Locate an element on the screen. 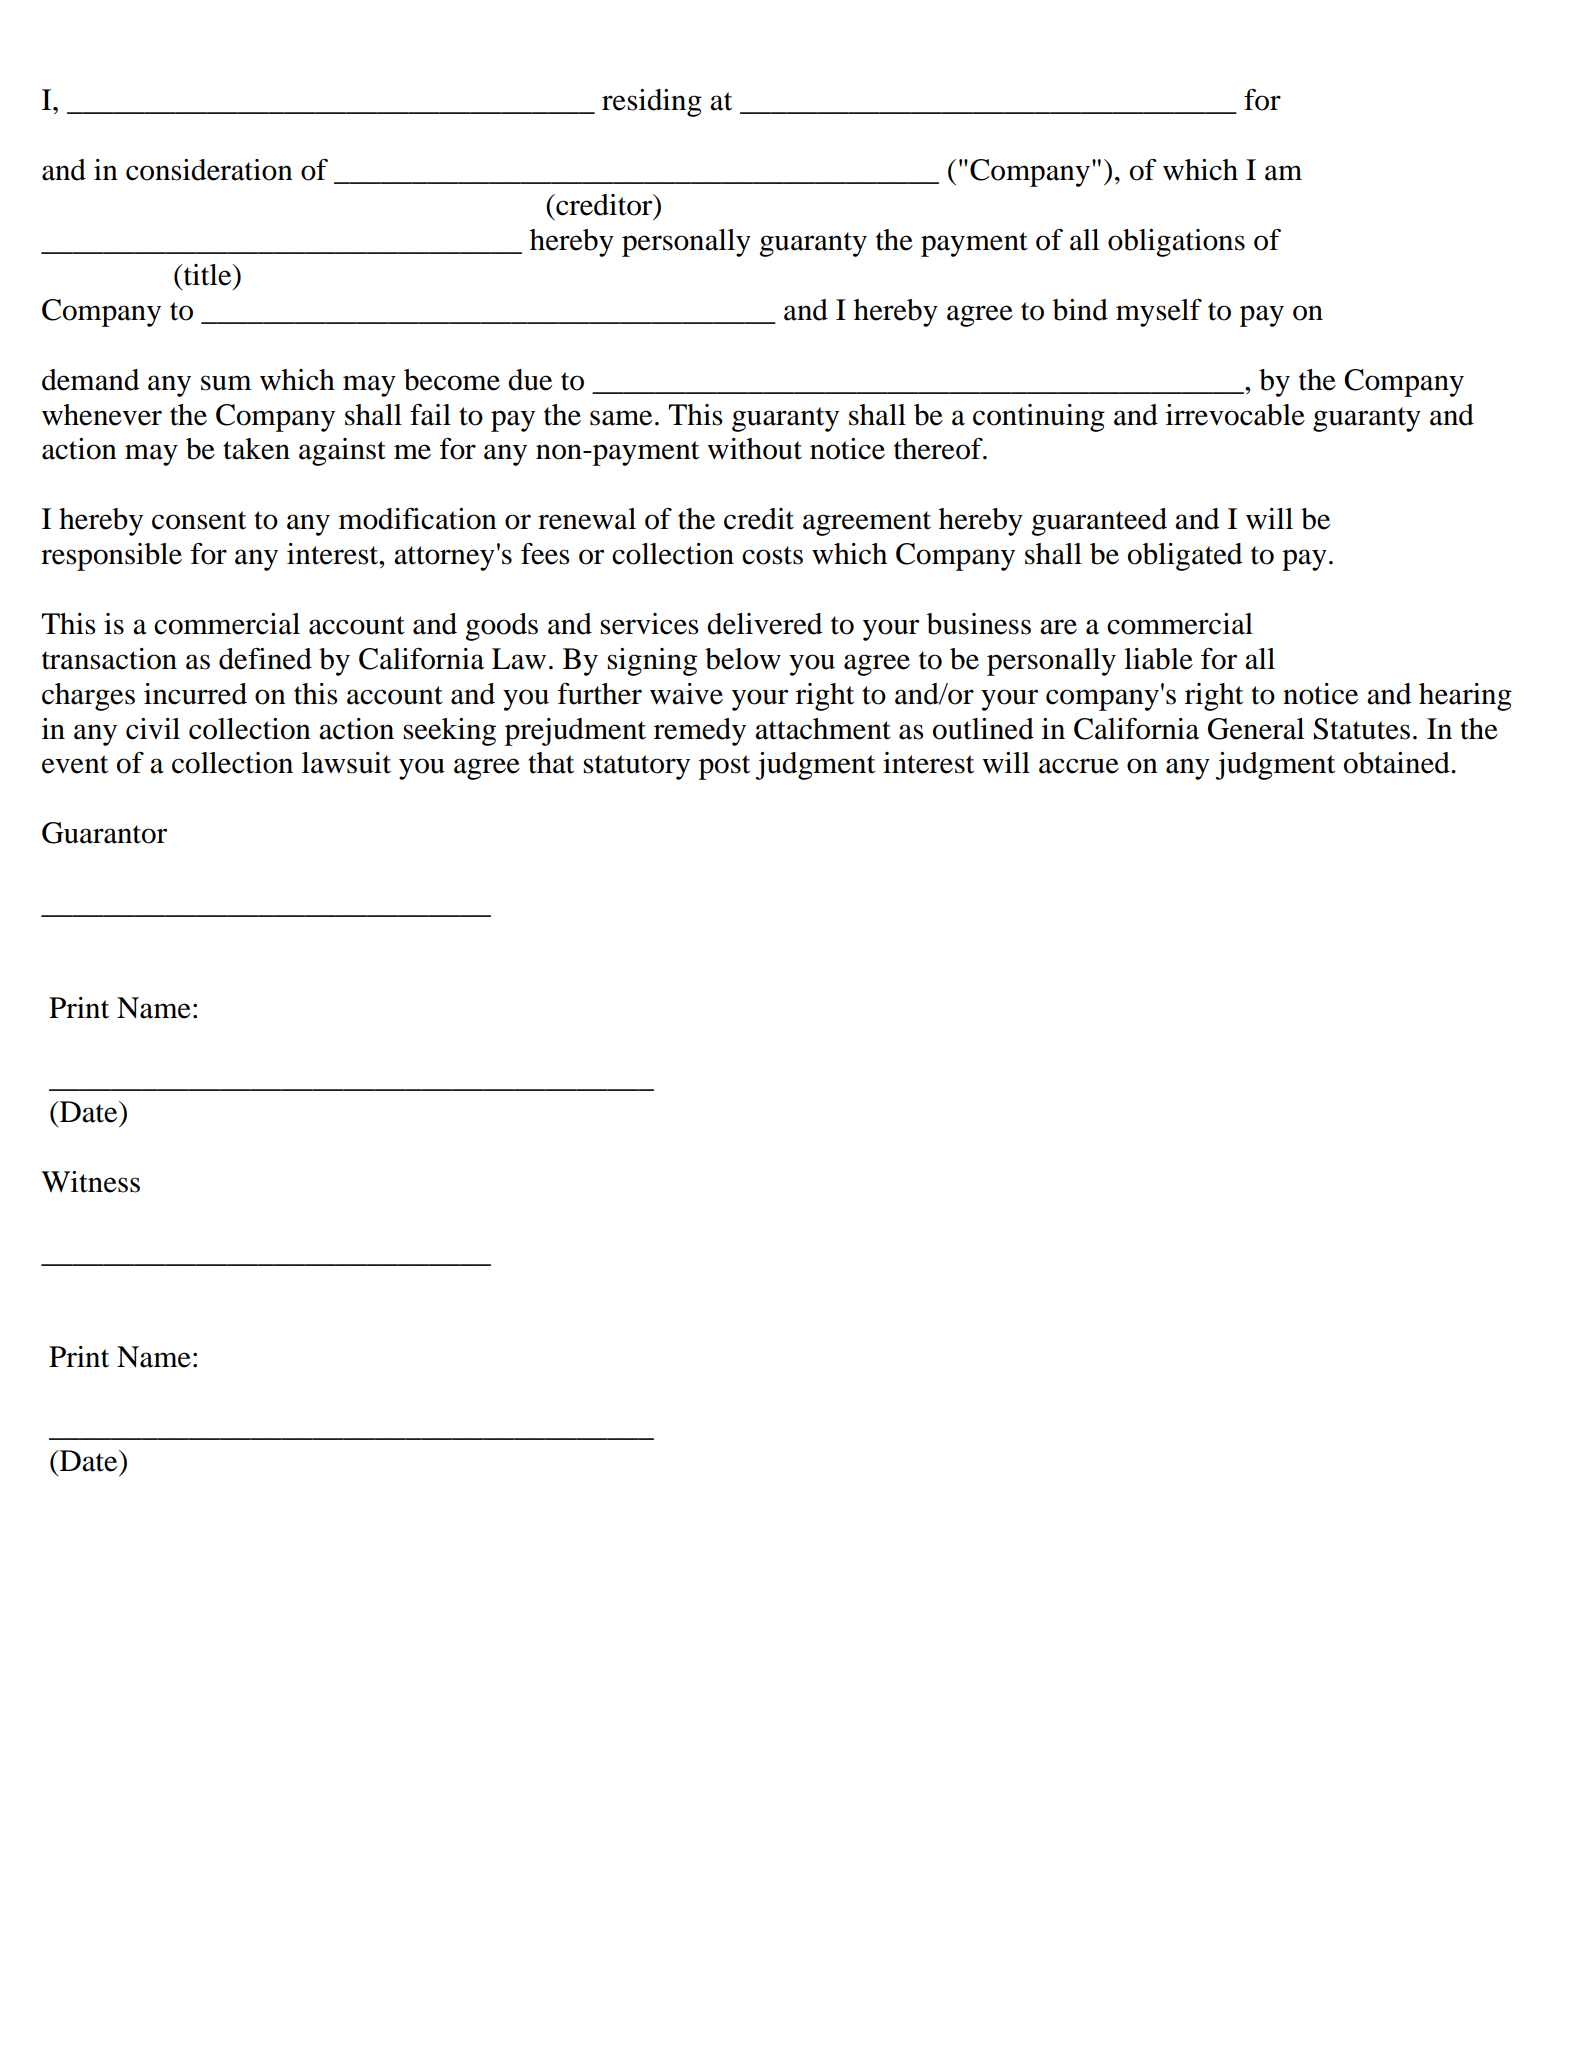 Image resolution: width=1582 pixels, height=2047 pixels. General is located at coordinates (1256, 729).
